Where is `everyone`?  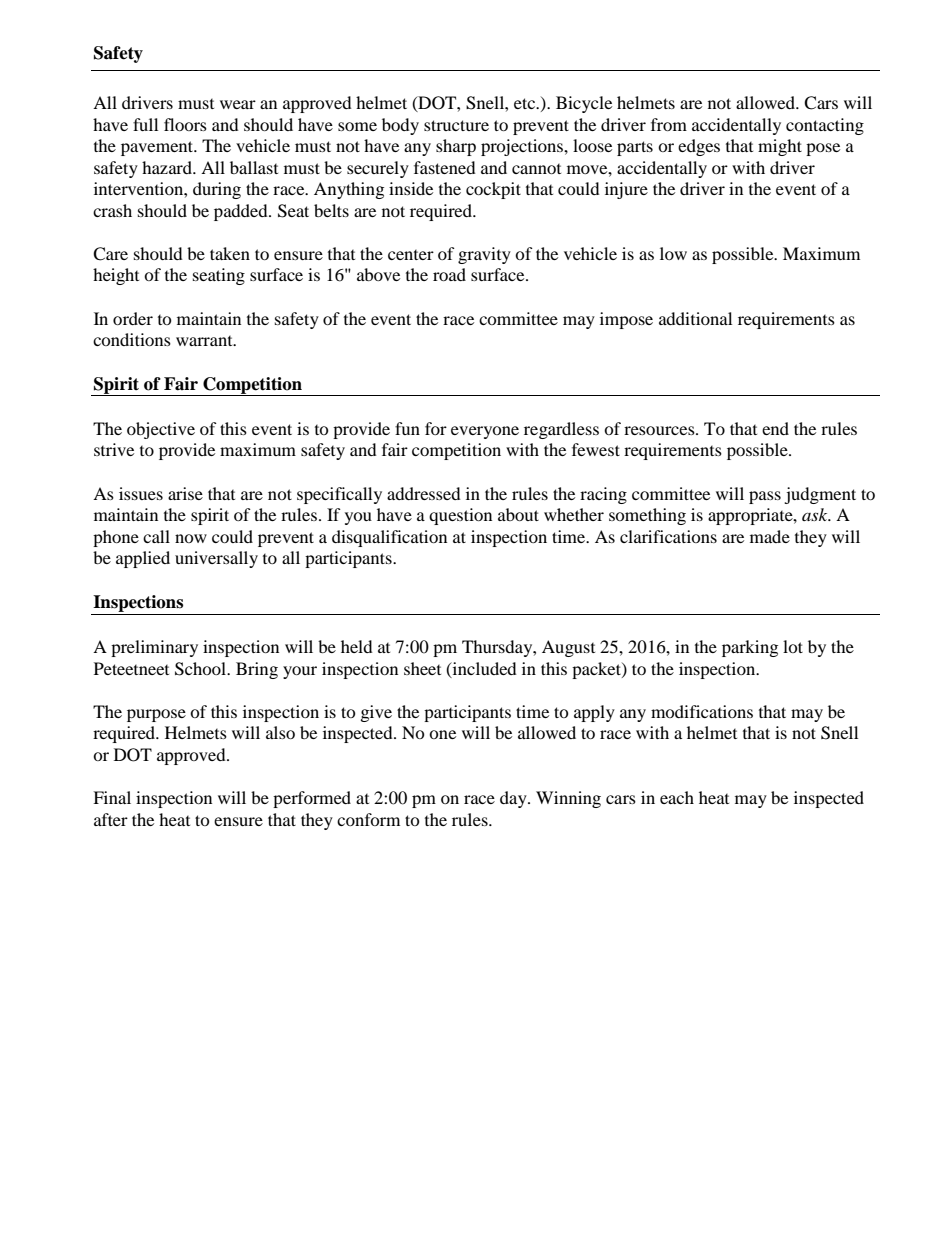 everyone is located at coordinates (485, 432).
